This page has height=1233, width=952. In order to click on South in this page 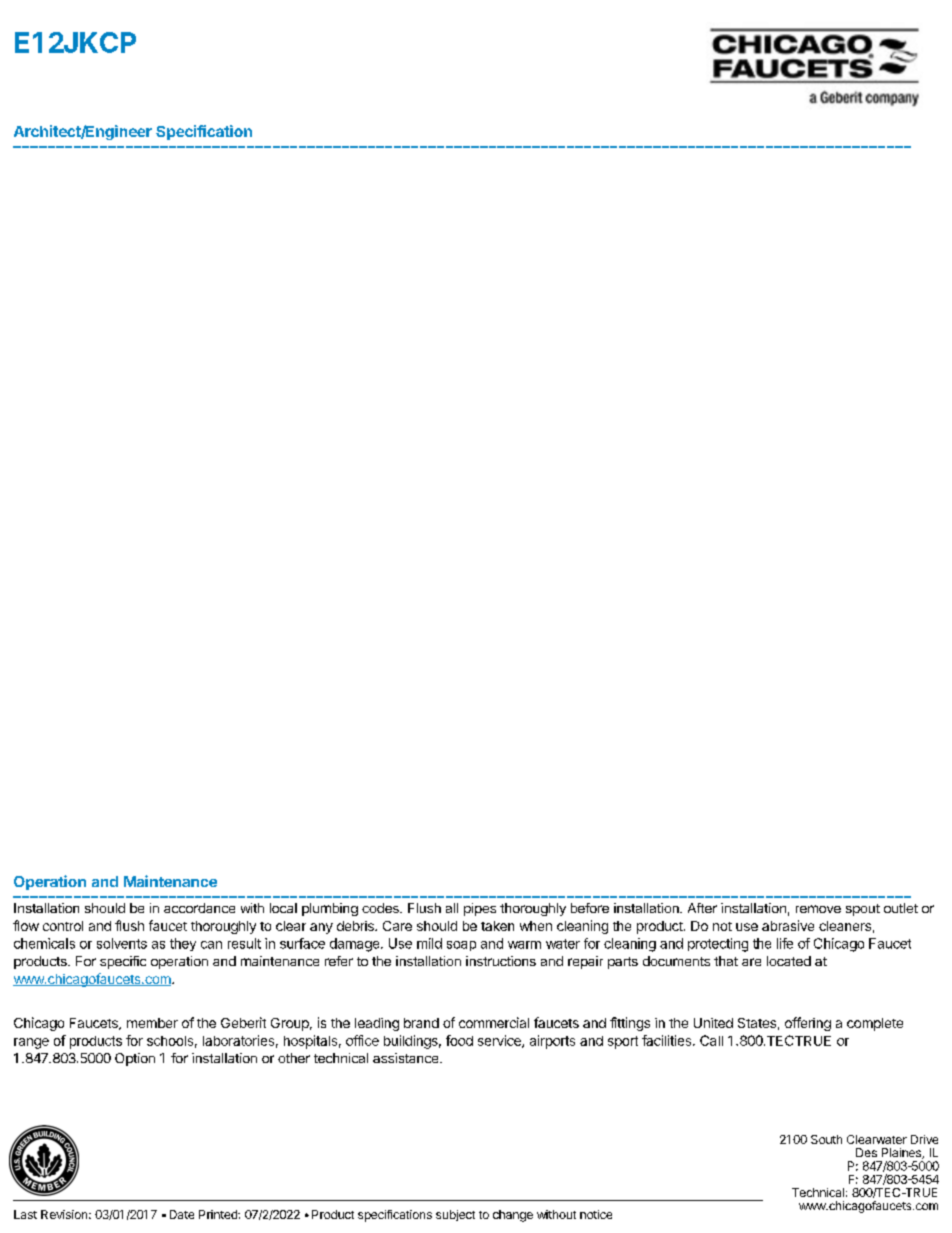, I will do `click(826, 1139)`.
